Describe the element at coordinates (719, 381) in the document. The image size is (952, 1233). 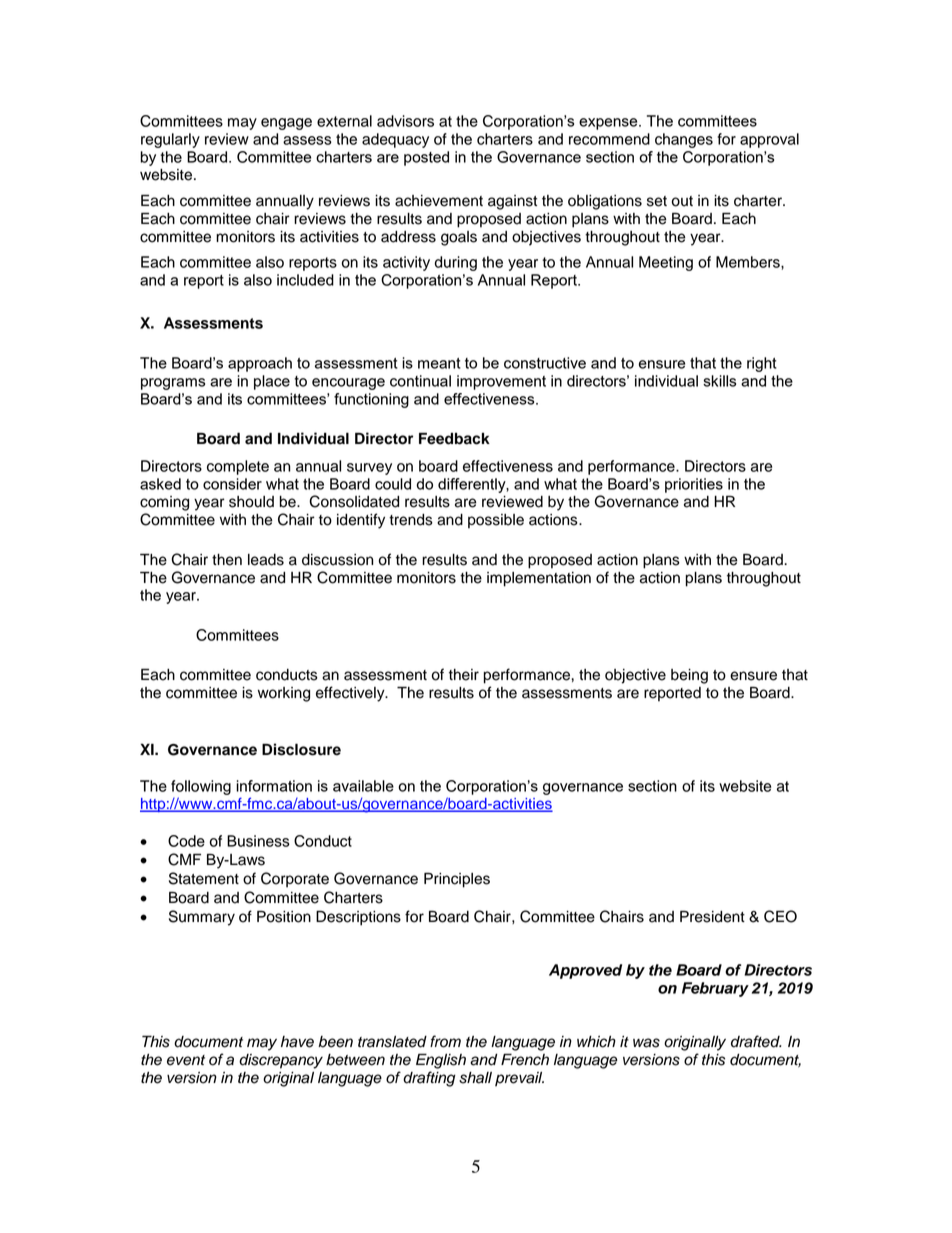
I see `skills` at that location.
